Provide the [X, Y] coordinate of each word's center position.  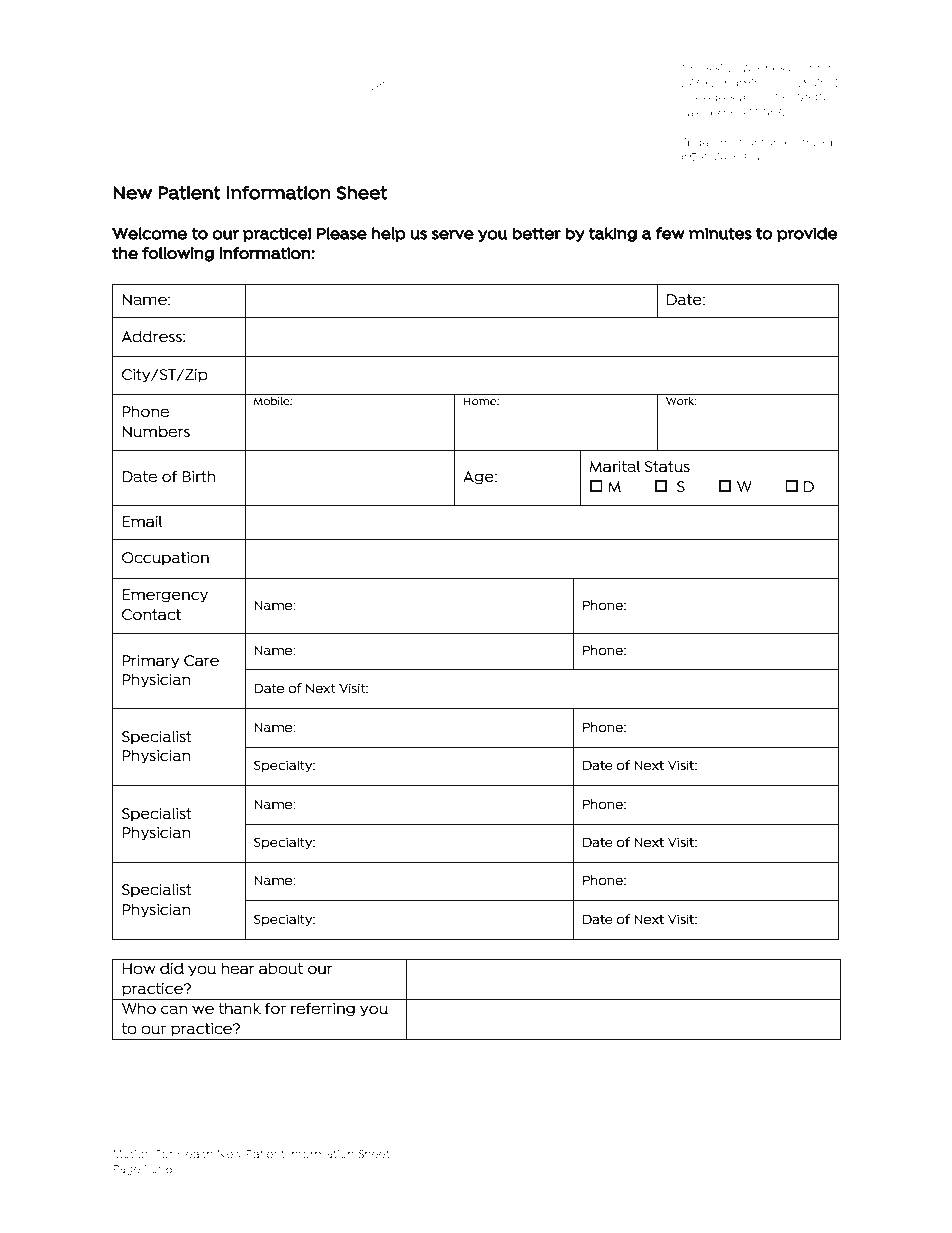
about [281, 968]
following [178, 254]
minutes [720, 233]
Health [195, 1154]
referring [323, 1009]
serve [453, 235]
